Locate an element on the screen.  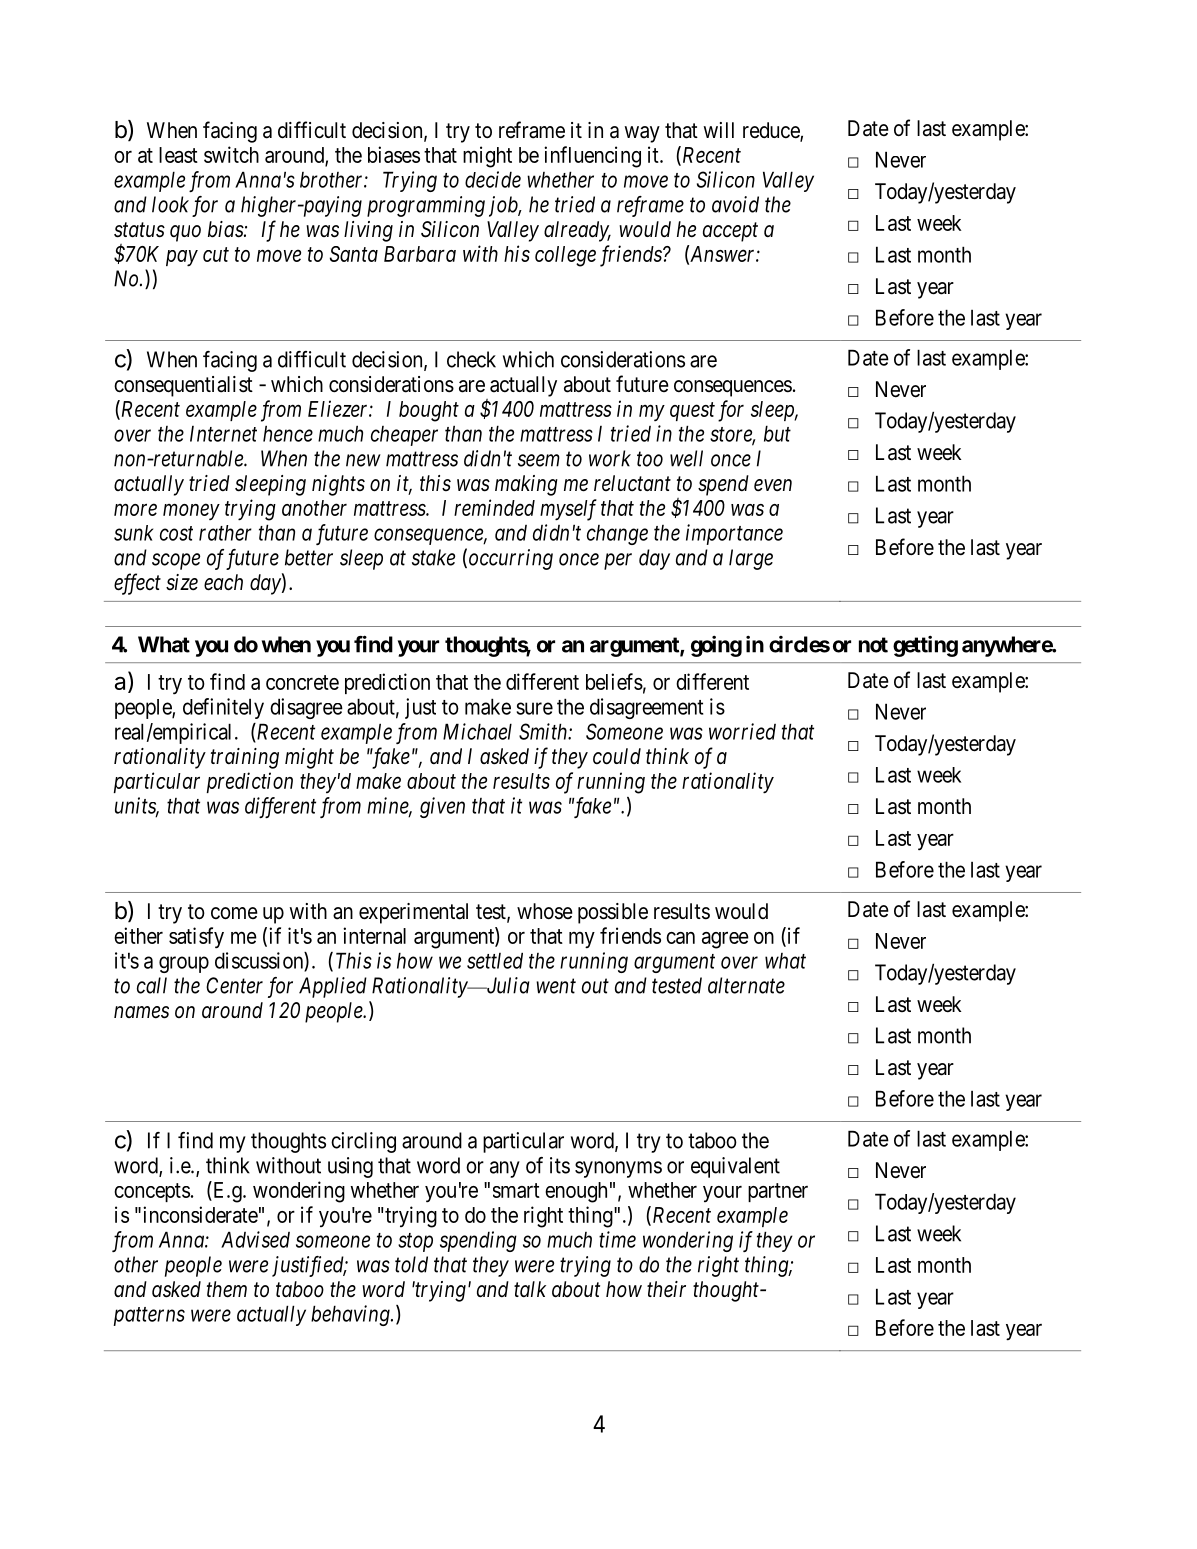
their is located at coordinates (666, 1289).
